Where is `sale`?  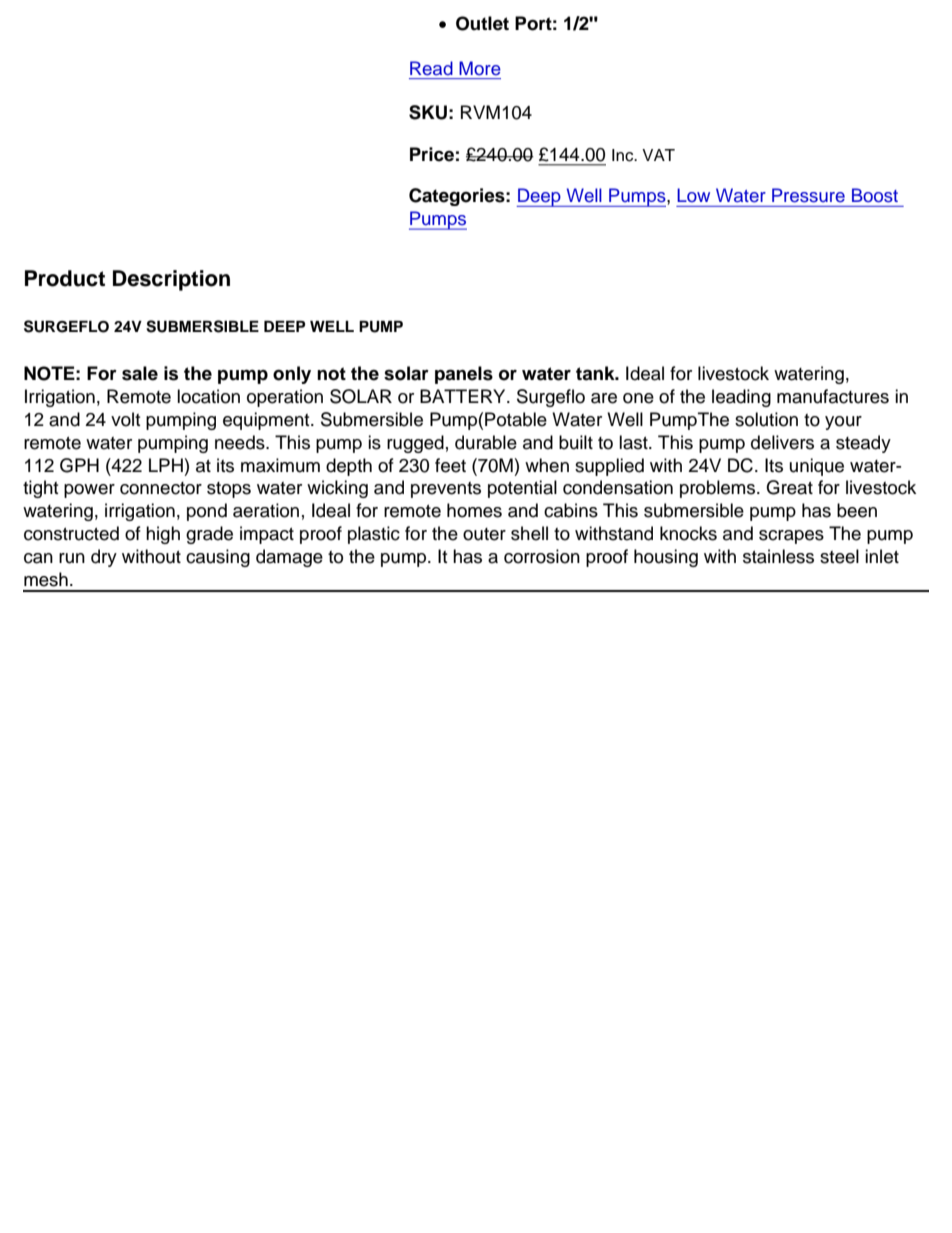
sale is located at coordinates (140, 373).
